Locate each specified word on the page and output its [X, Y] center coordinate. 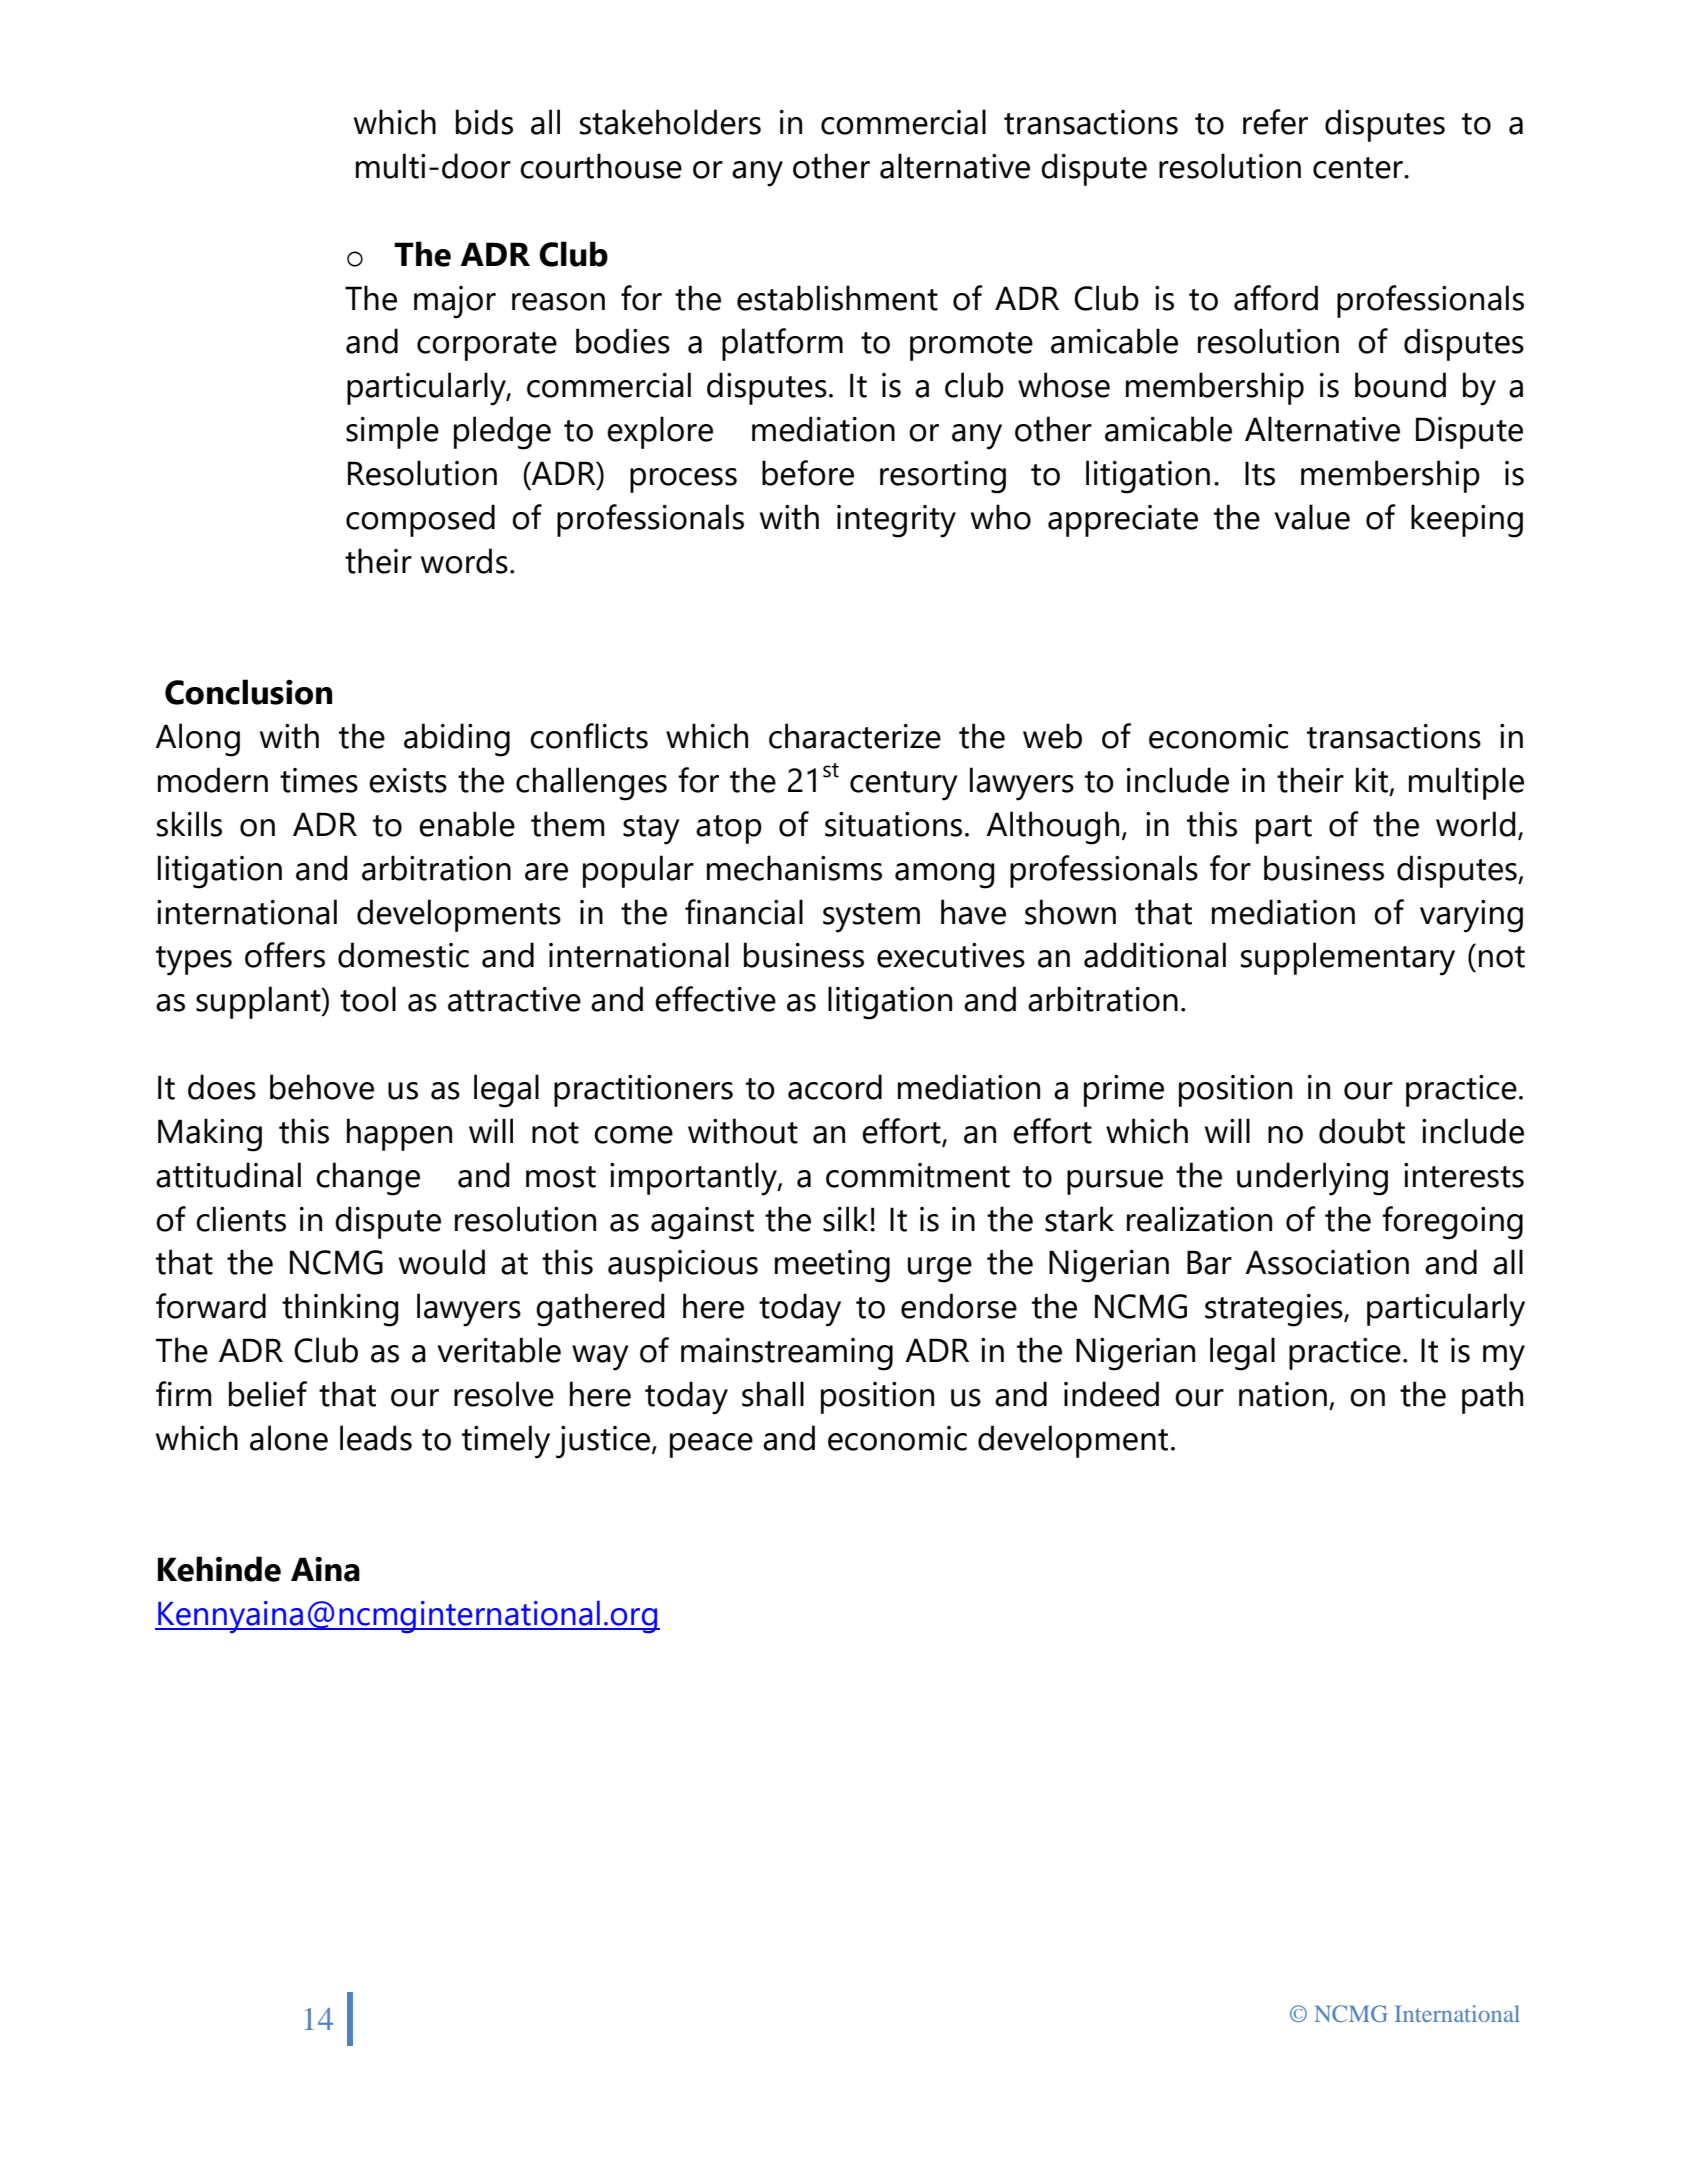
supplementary [1348, 959]
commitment [918, 1175]
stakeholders [670, 122]
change [368, 1179]
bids [484, 122]
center [1359, 168]
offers [285, 955]
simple [392, 432]
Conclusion [248, 692]
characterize [855, 736]
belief [268, 1394]
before [808, 473]
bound [1400, 385]
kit [1373, 781]
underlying [1312, 1179]
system [871, 918]
